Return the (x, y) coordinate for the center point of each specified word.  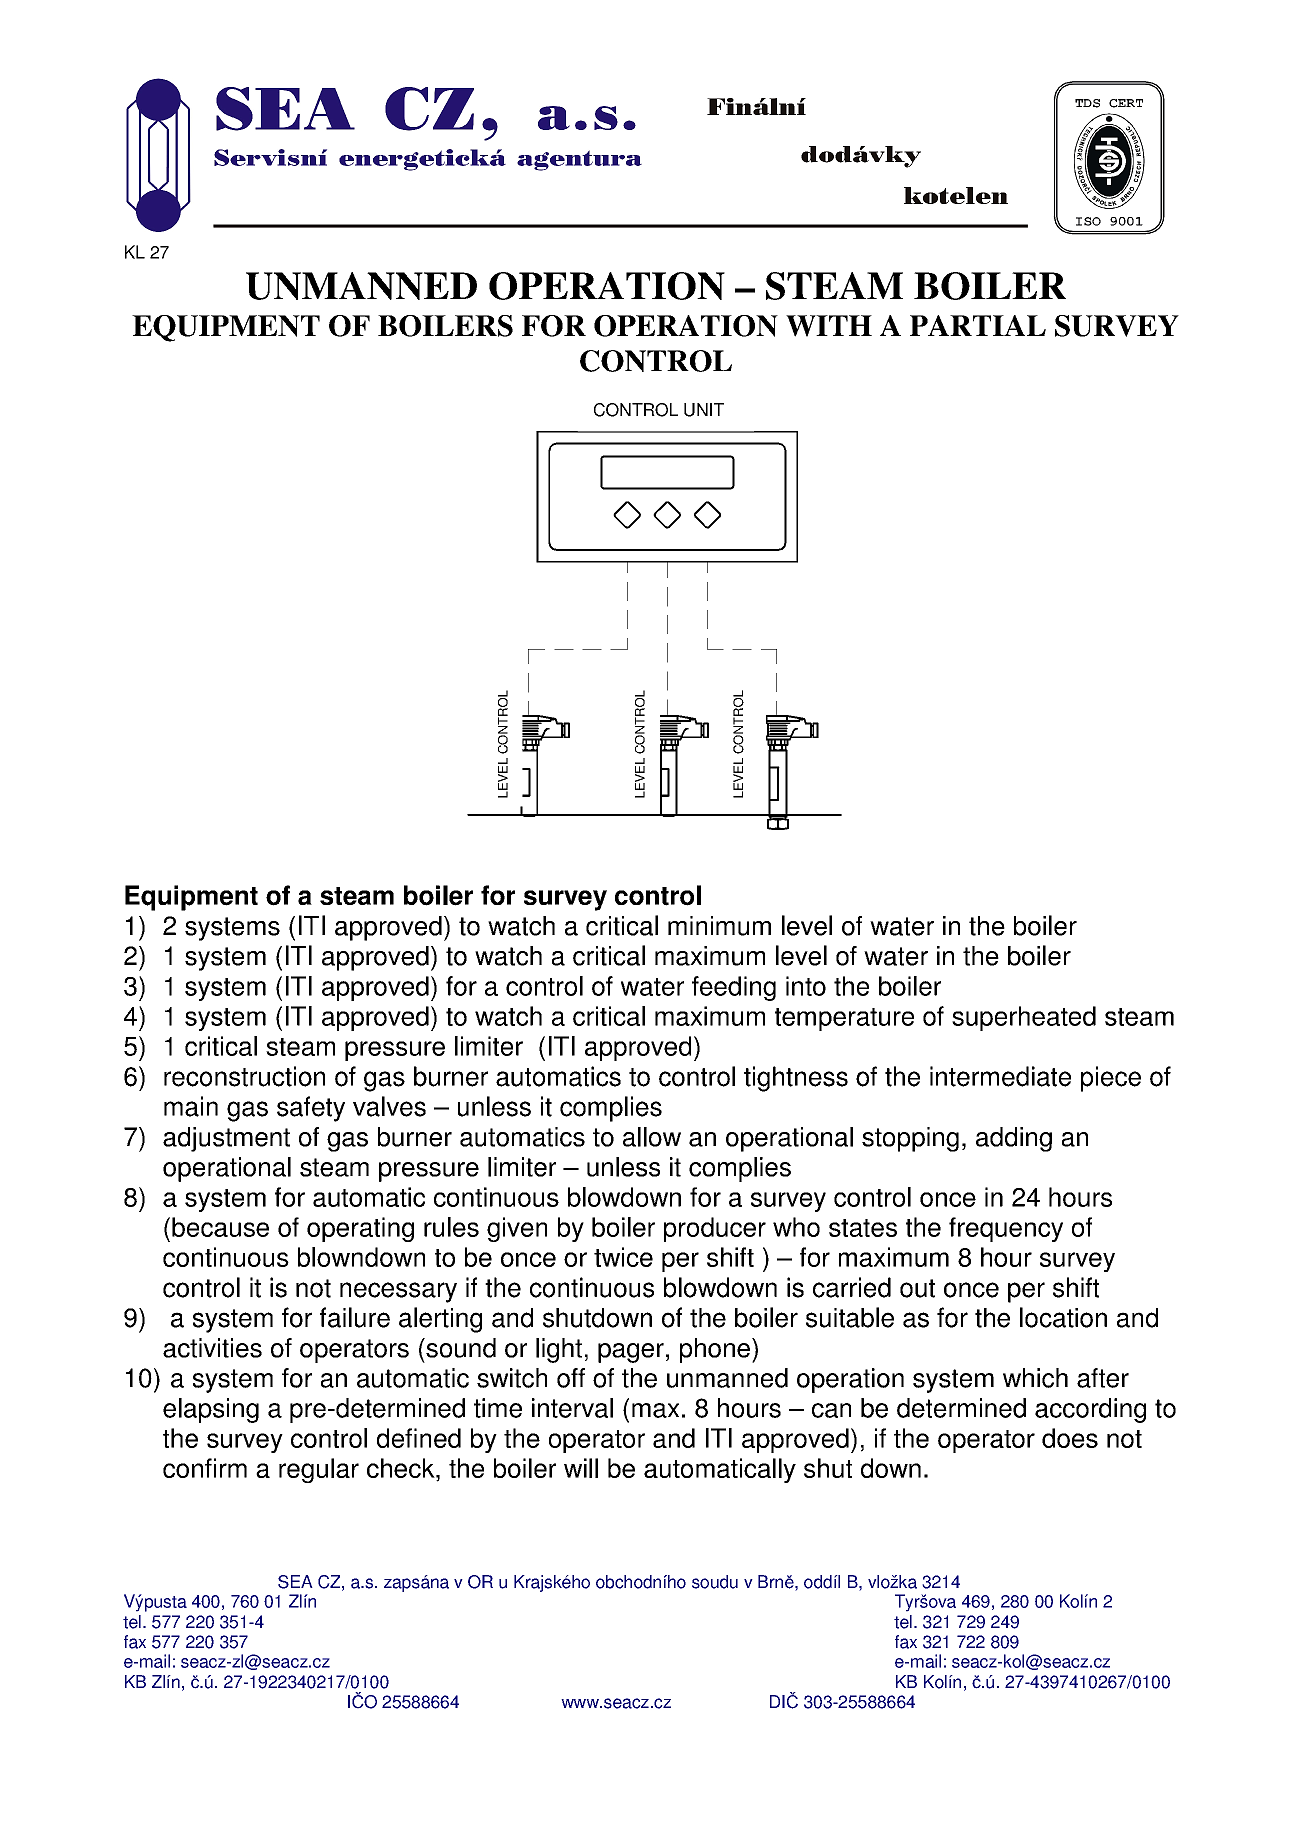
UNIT (704, 410)
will (581, 1468)
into (806, 986)
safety (311, 1109)
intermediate (1000, 1076)
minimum (719, 926)
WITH (829, 326)
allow (652, 1137)
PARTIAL (978, 325)
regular (319, 1470)
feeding (734, 988)
